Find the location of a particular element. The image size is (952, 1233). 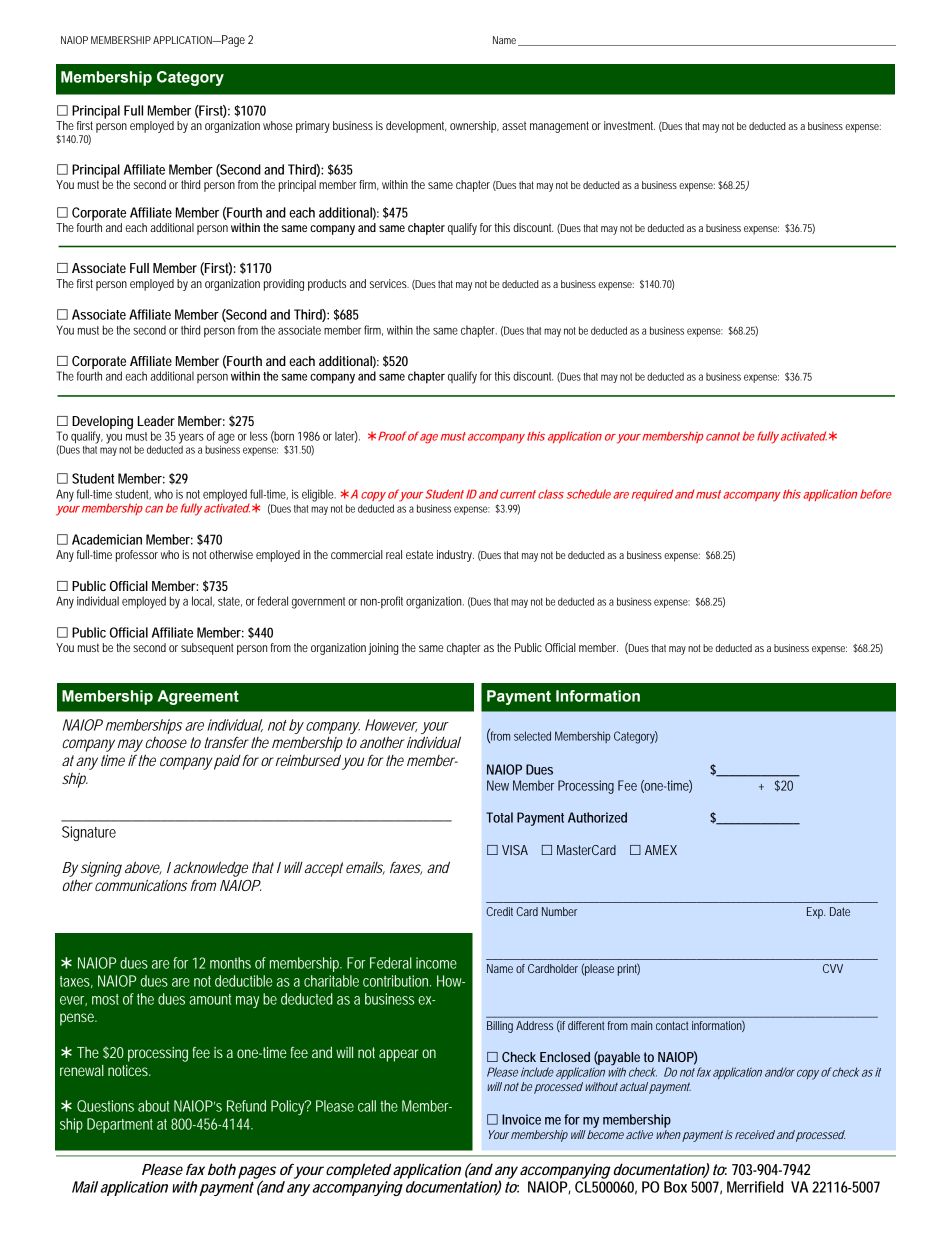

current is located at coordinates (518, 494).
